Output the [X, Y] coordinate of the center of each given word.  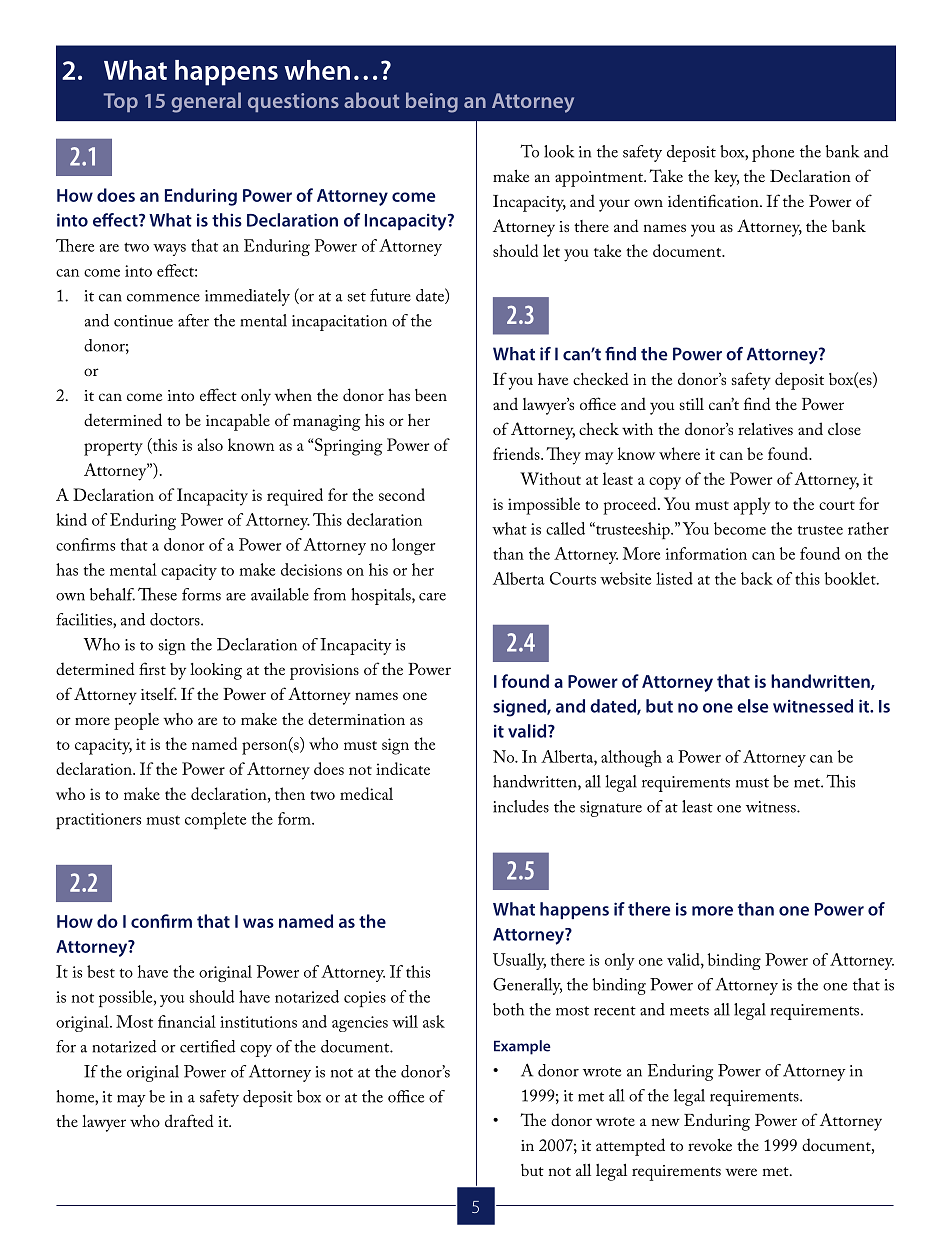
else [753, 706]
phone [773, 153]
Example [522, 1047]
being [432, 102]
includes [521, 806]
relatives [765, 428]
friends [517, 453]
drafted [189, 1120]
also [210, 444]
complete [215, 820]
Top [121, 102]
